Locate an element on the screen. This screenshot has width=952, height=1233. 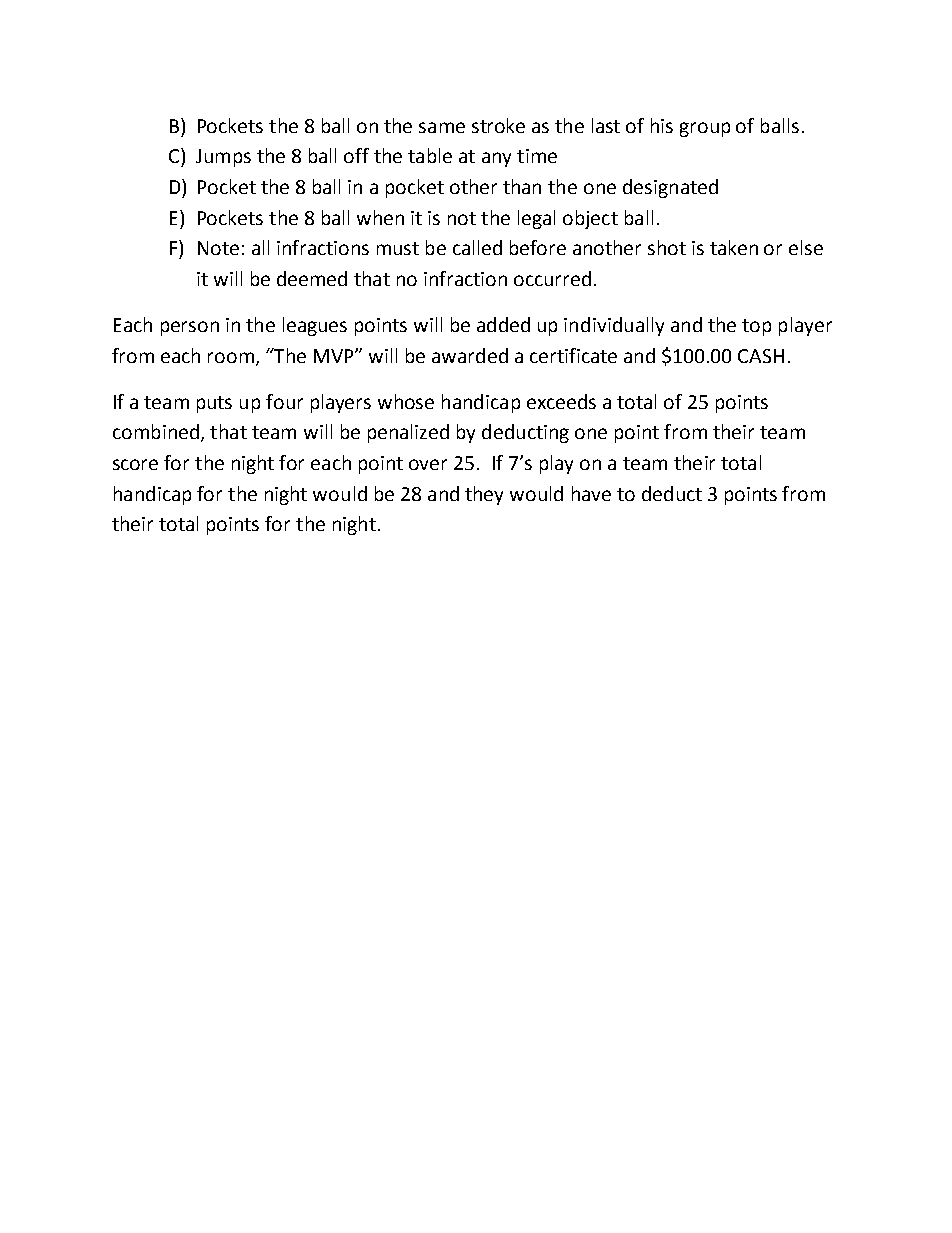
have is located at coordinates (591, 493).
